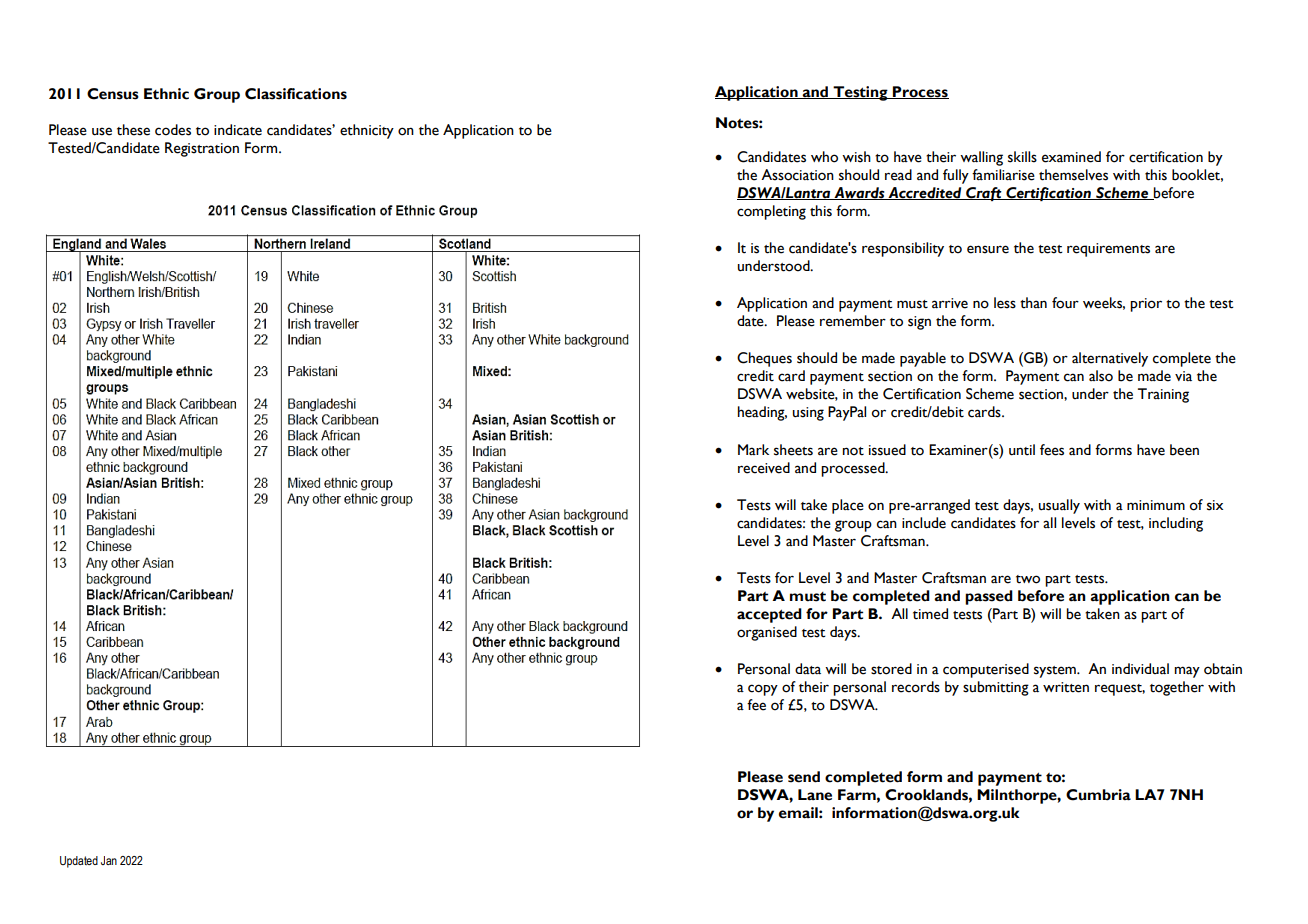 Image resolution: width=1308 pixels, height=924 pixels. I want to click on system, so click(1056, 672).
